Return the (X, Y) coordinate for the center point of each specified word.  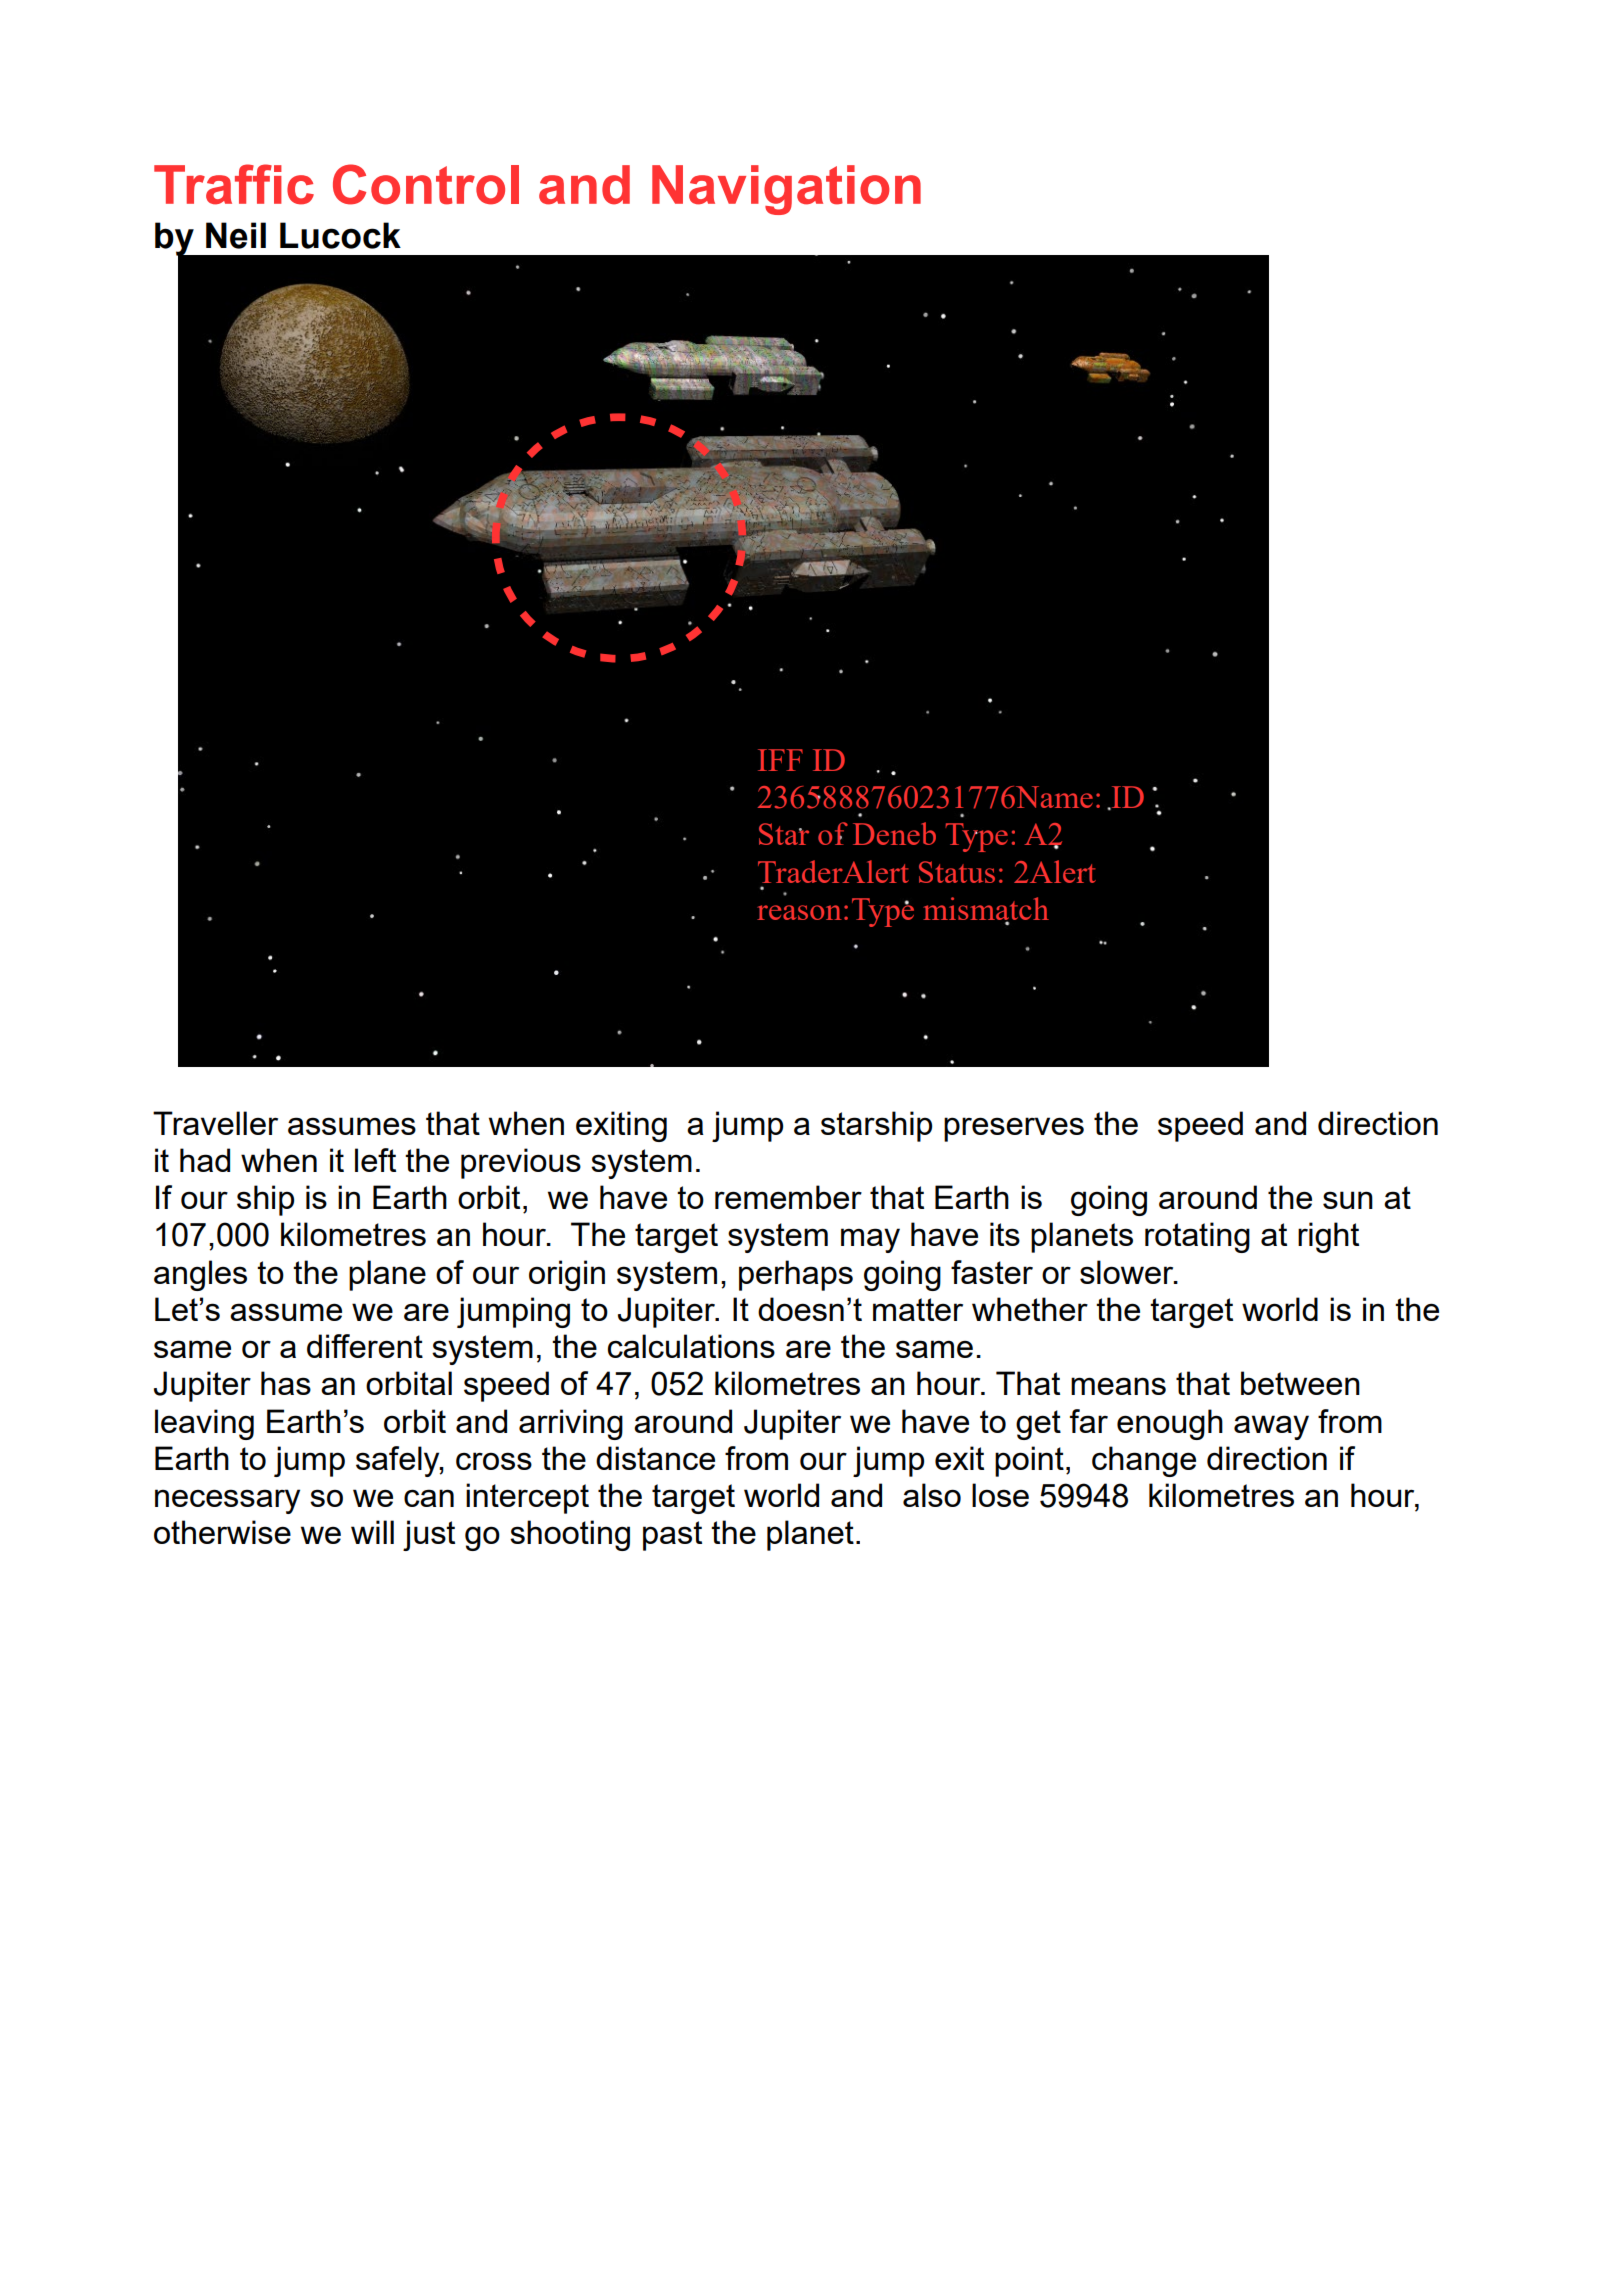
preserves (1014, 1129)
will (372, 1532)
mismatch (986, 910)
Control (426, 184)
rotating (1197, 1237)
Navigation (786, 190)
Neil (236, 235)
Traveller (215, 1123)
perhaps (796, 1275)
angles (200, 1275)
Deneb (894, 833)
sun (1348, 1200)
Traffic (234, 184)
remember (788, 1197)
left (375, 1160)
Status (957, 872)
